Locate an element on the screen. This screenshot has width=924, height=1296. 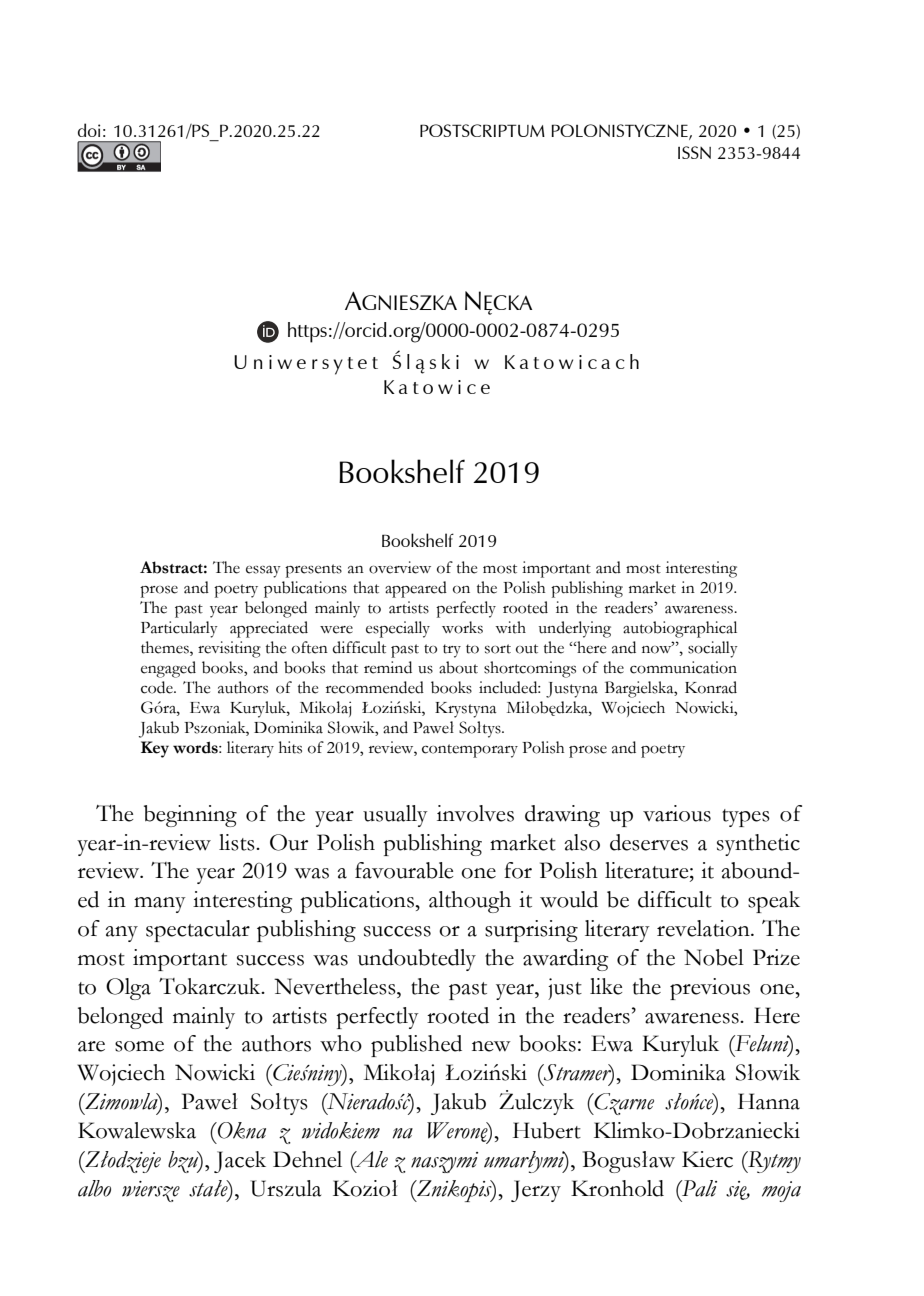
doi is located at coordinates (89, 130).
